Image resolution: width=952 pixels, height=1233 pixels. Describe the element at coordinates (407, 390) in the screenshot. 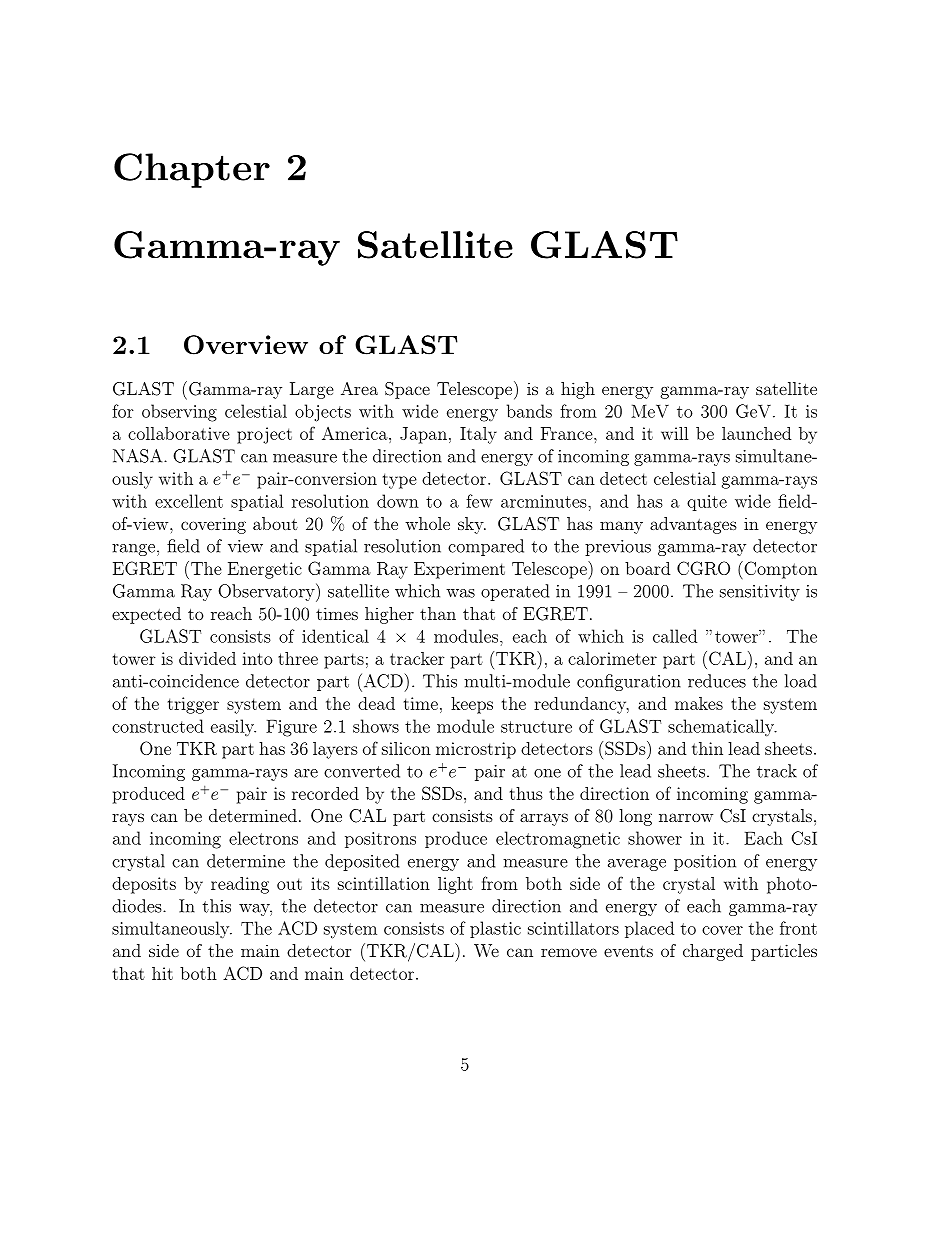

I see `Space` at that location.
